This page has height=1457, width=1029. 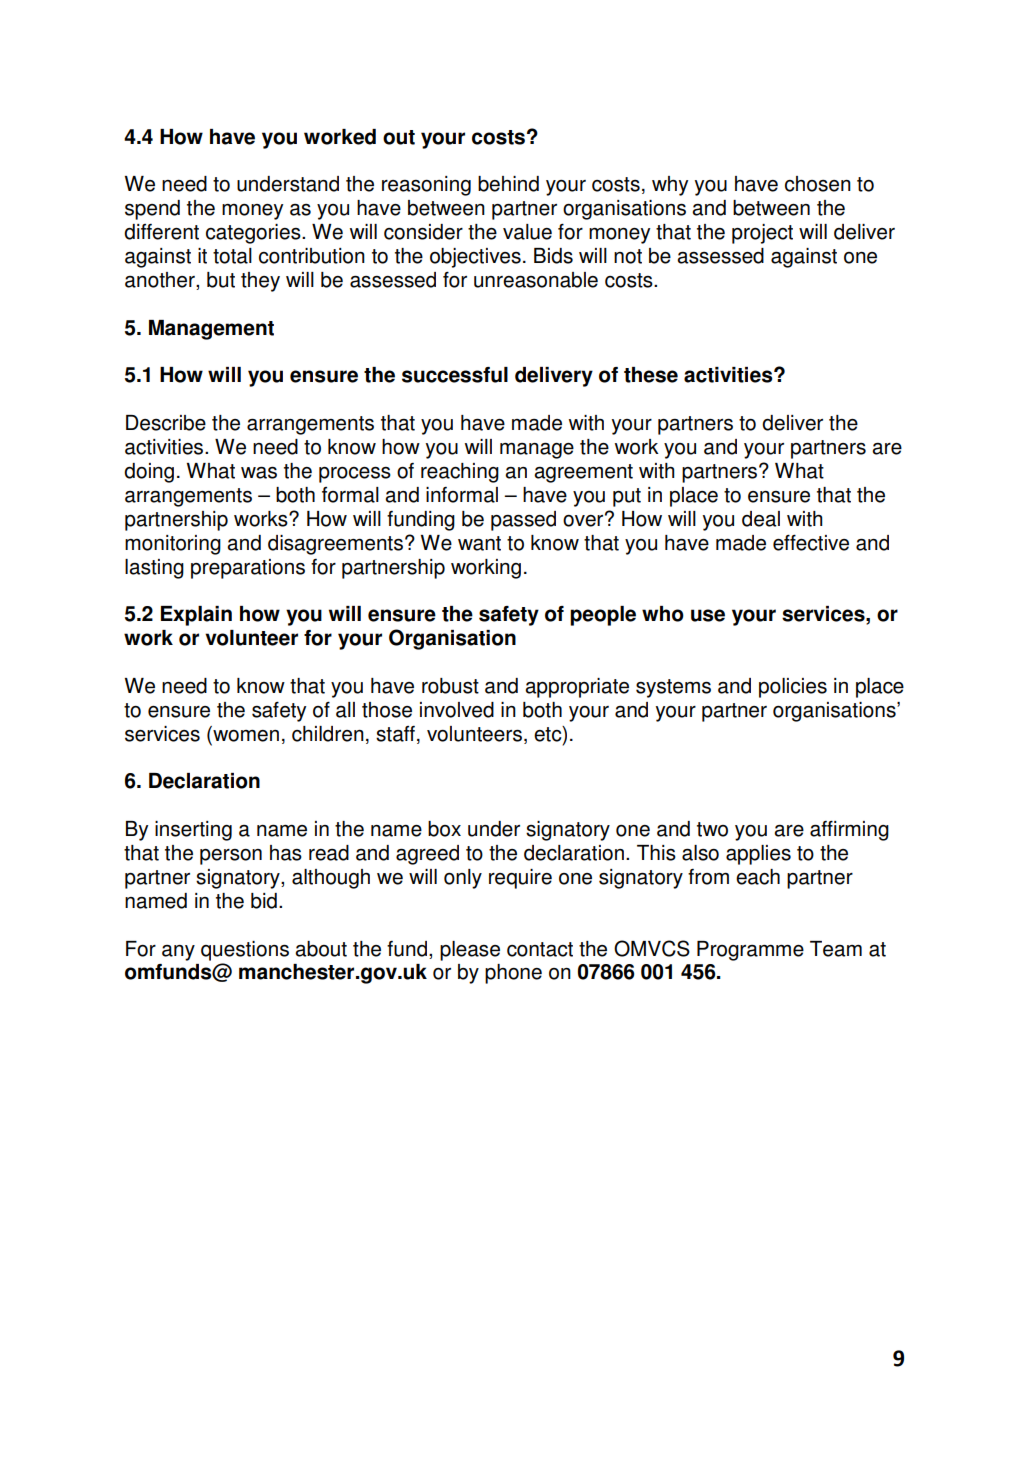 What do you see at coordinates (248, 569) in the page?
I see `preparations` at bounding box center [248, 569].
